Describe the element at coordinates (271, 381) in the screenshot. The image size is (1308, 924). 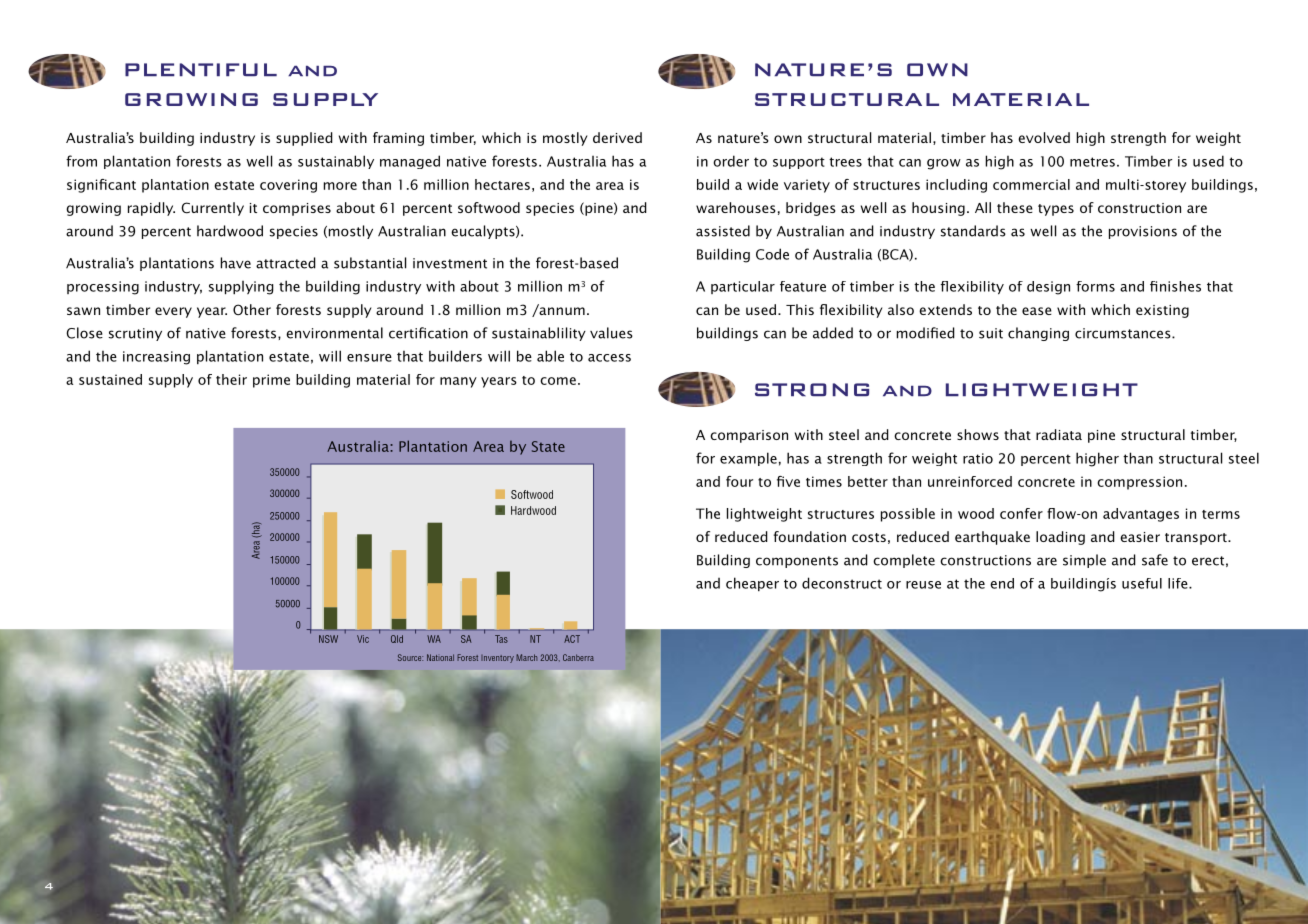
I see `prime` at that location.
